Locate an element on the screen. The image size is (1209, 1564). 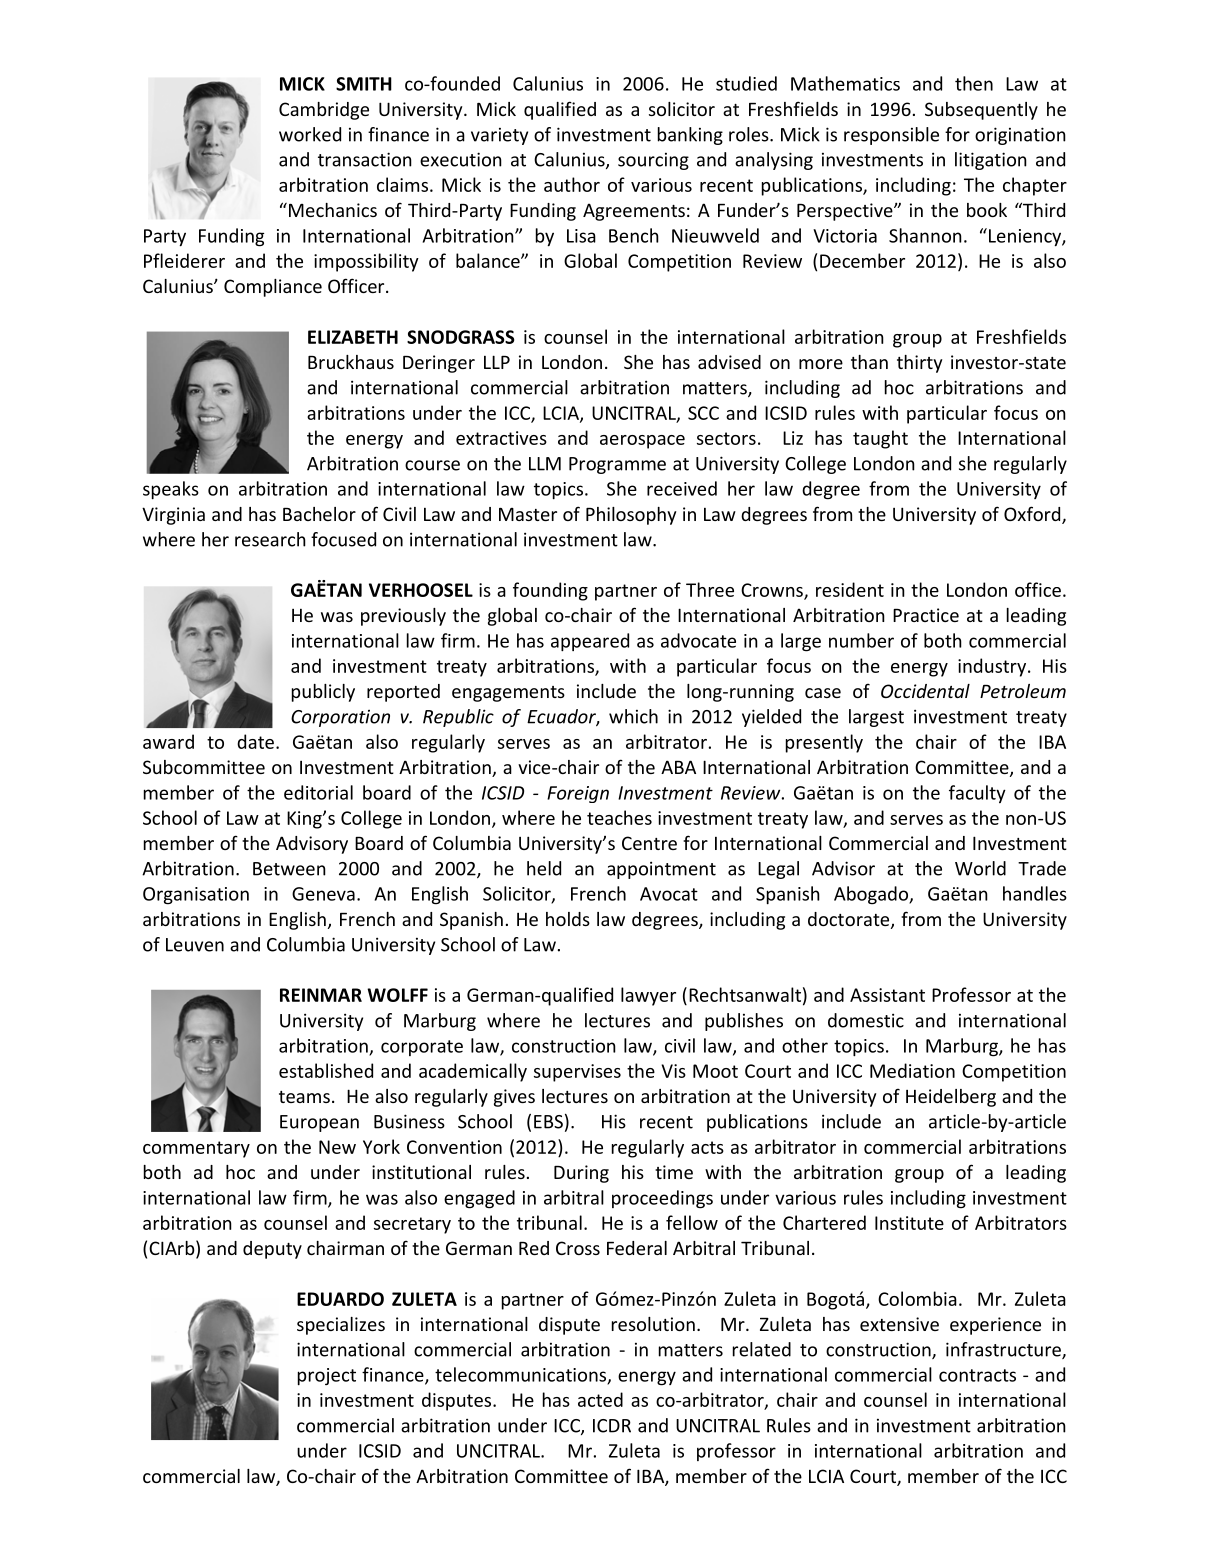
worked is located at coordinates (310, 134).
